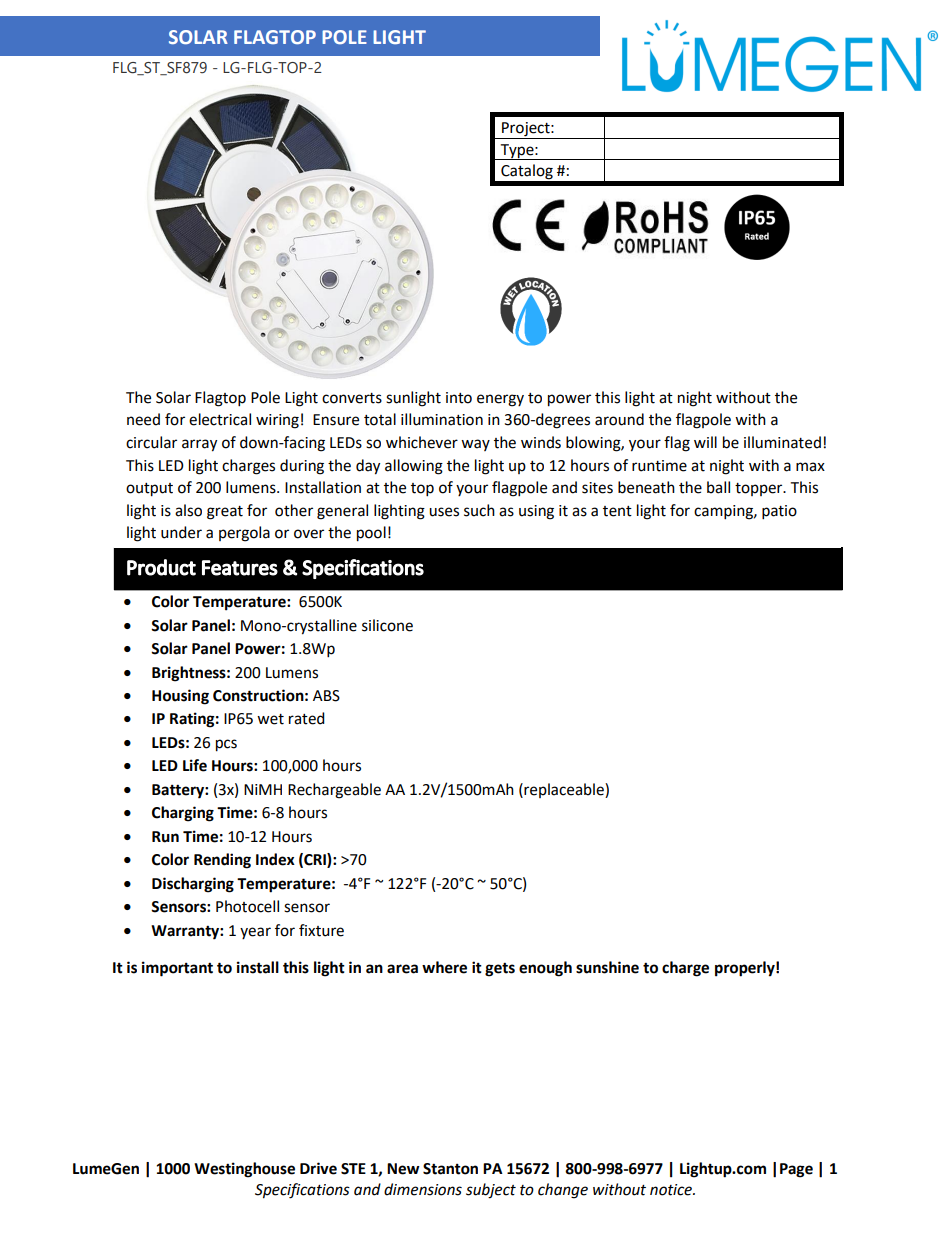 The height and width of the document is (1233, 952). What do you see at coordinates (220, 419) in the document?
I see `electrical` at bounding box center [220, 419].
